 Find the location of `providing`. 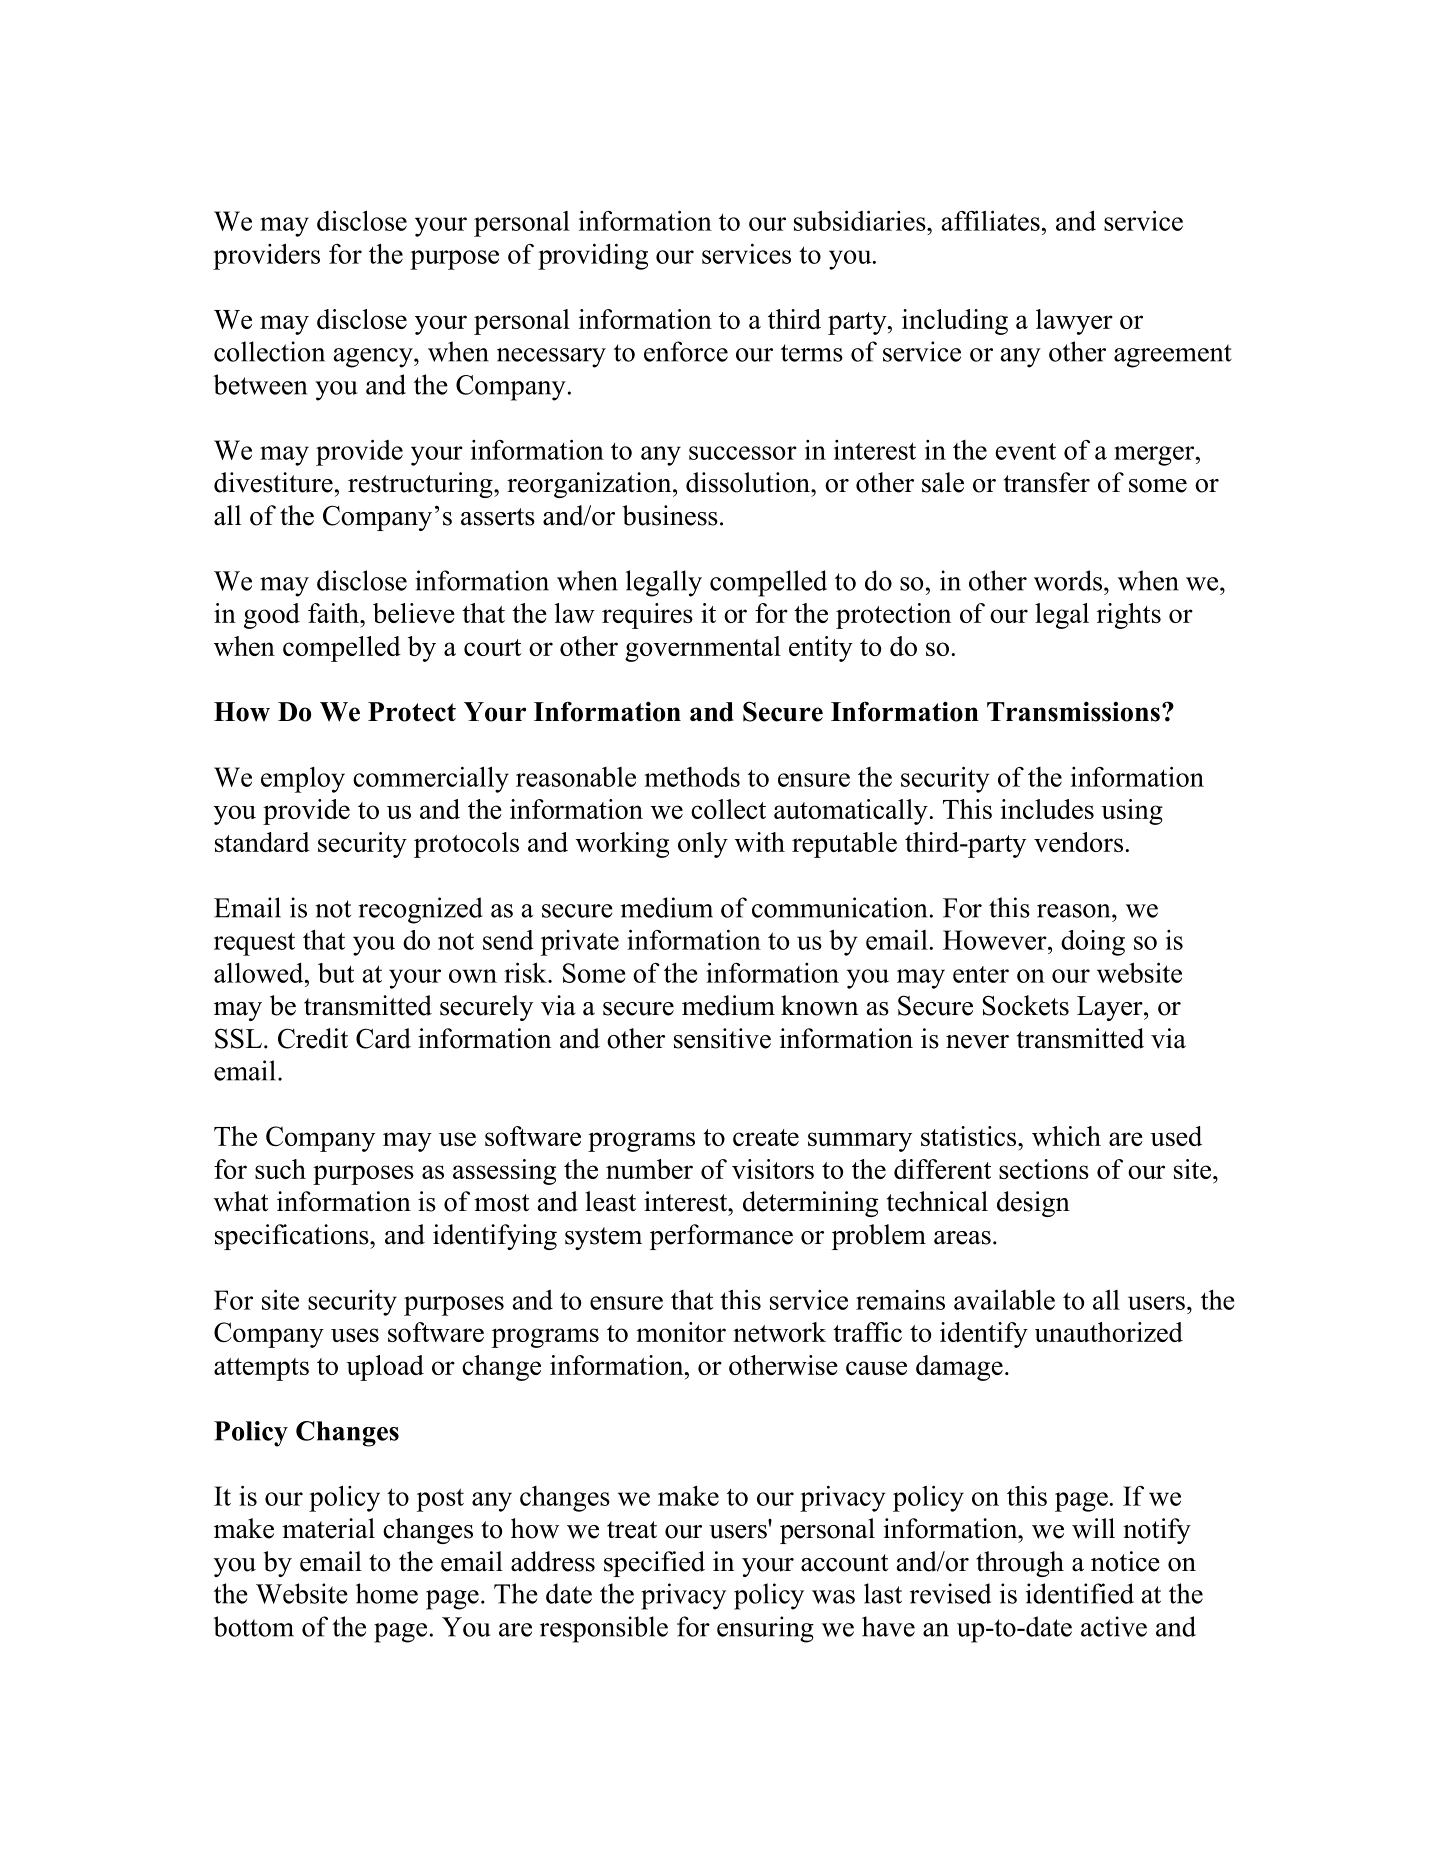

providing is located at coordinates (593, 257).
